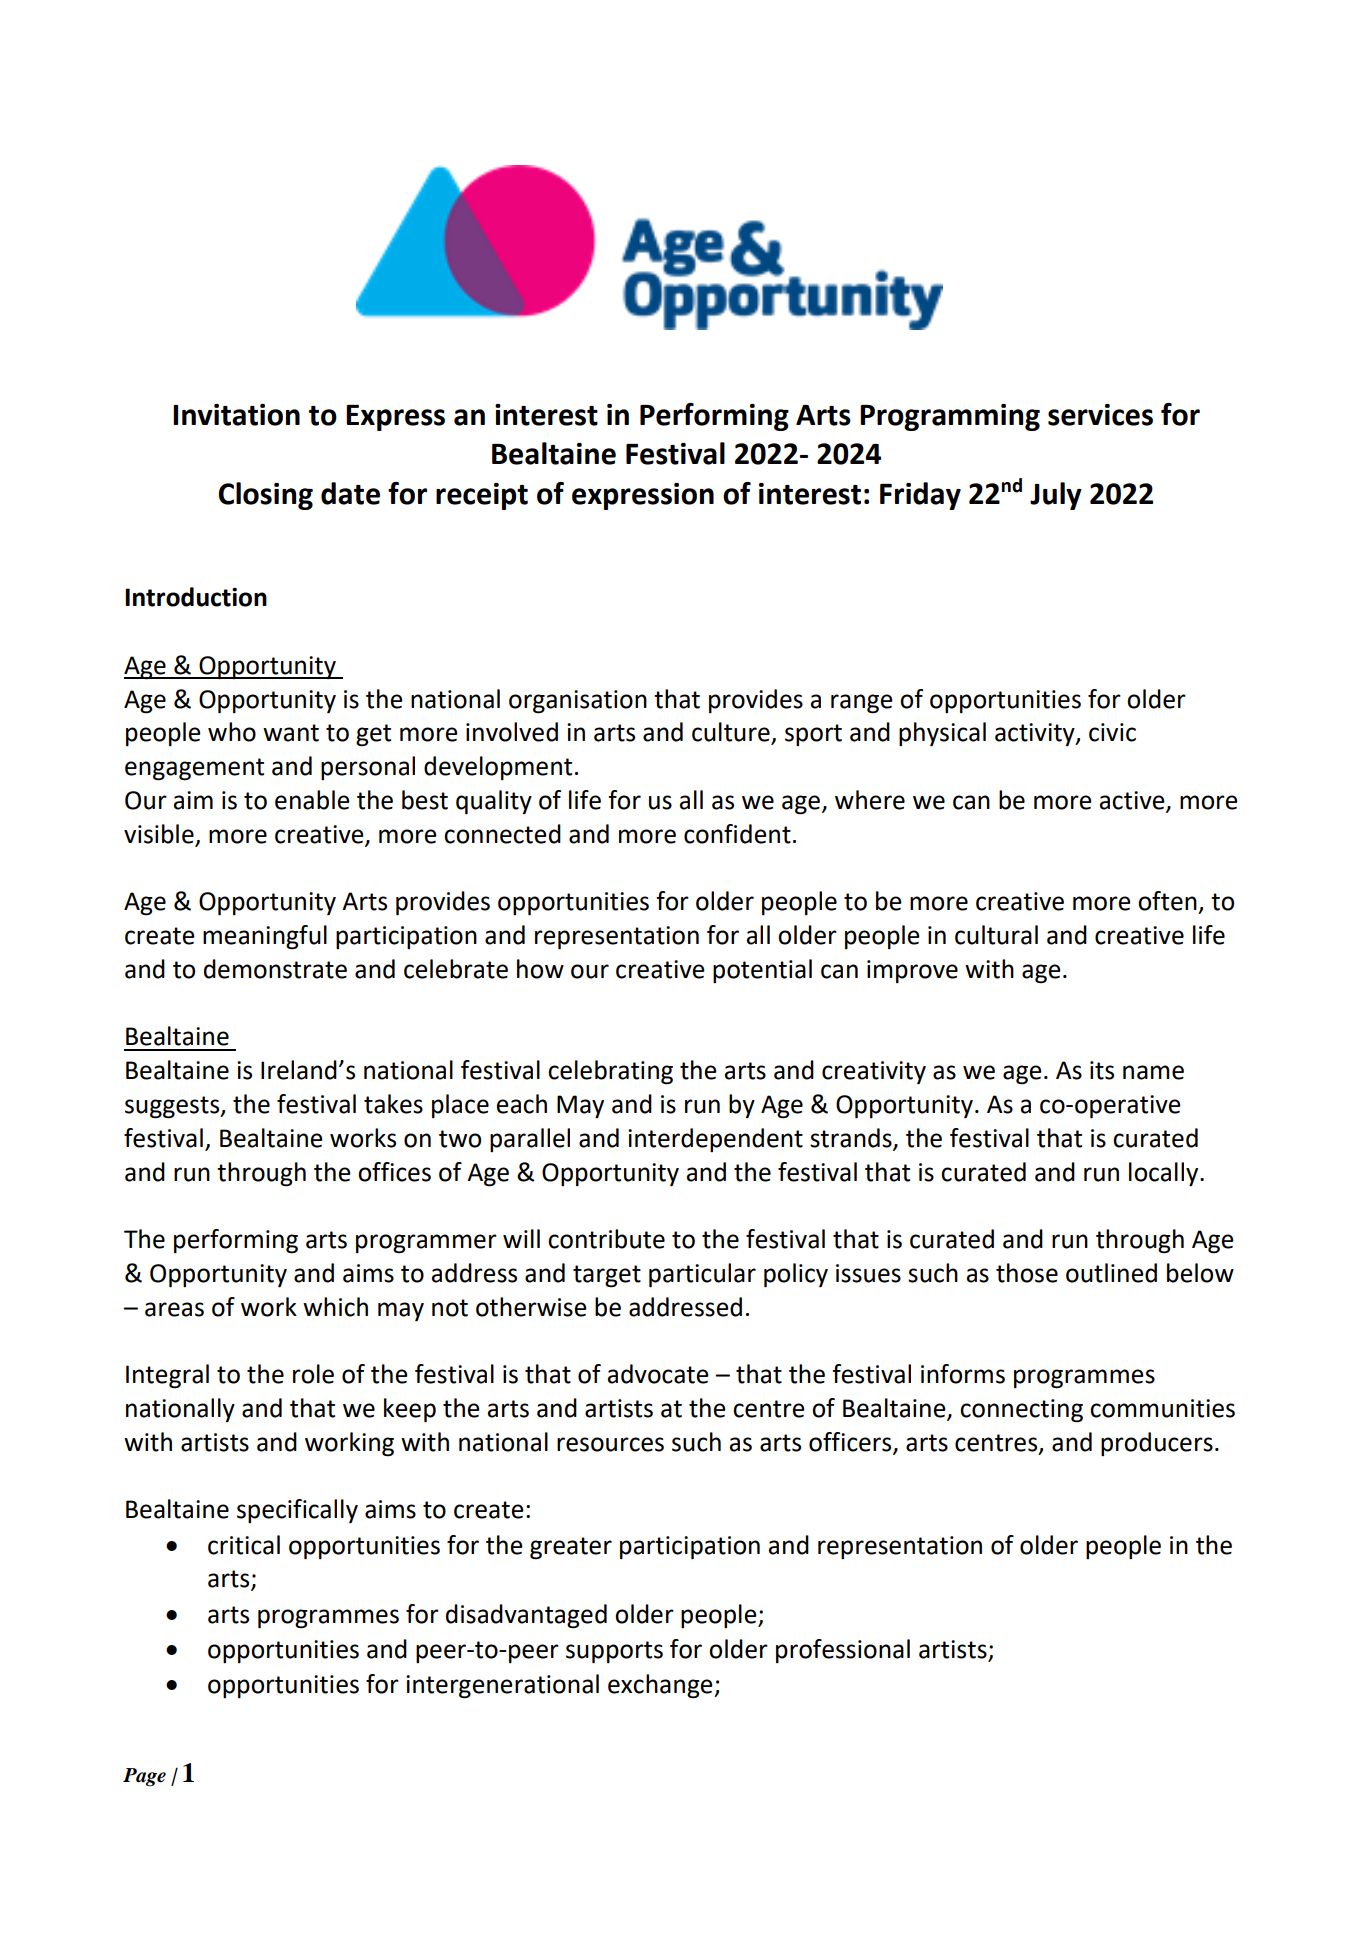  I want to click on often, so click(1167, 901).
